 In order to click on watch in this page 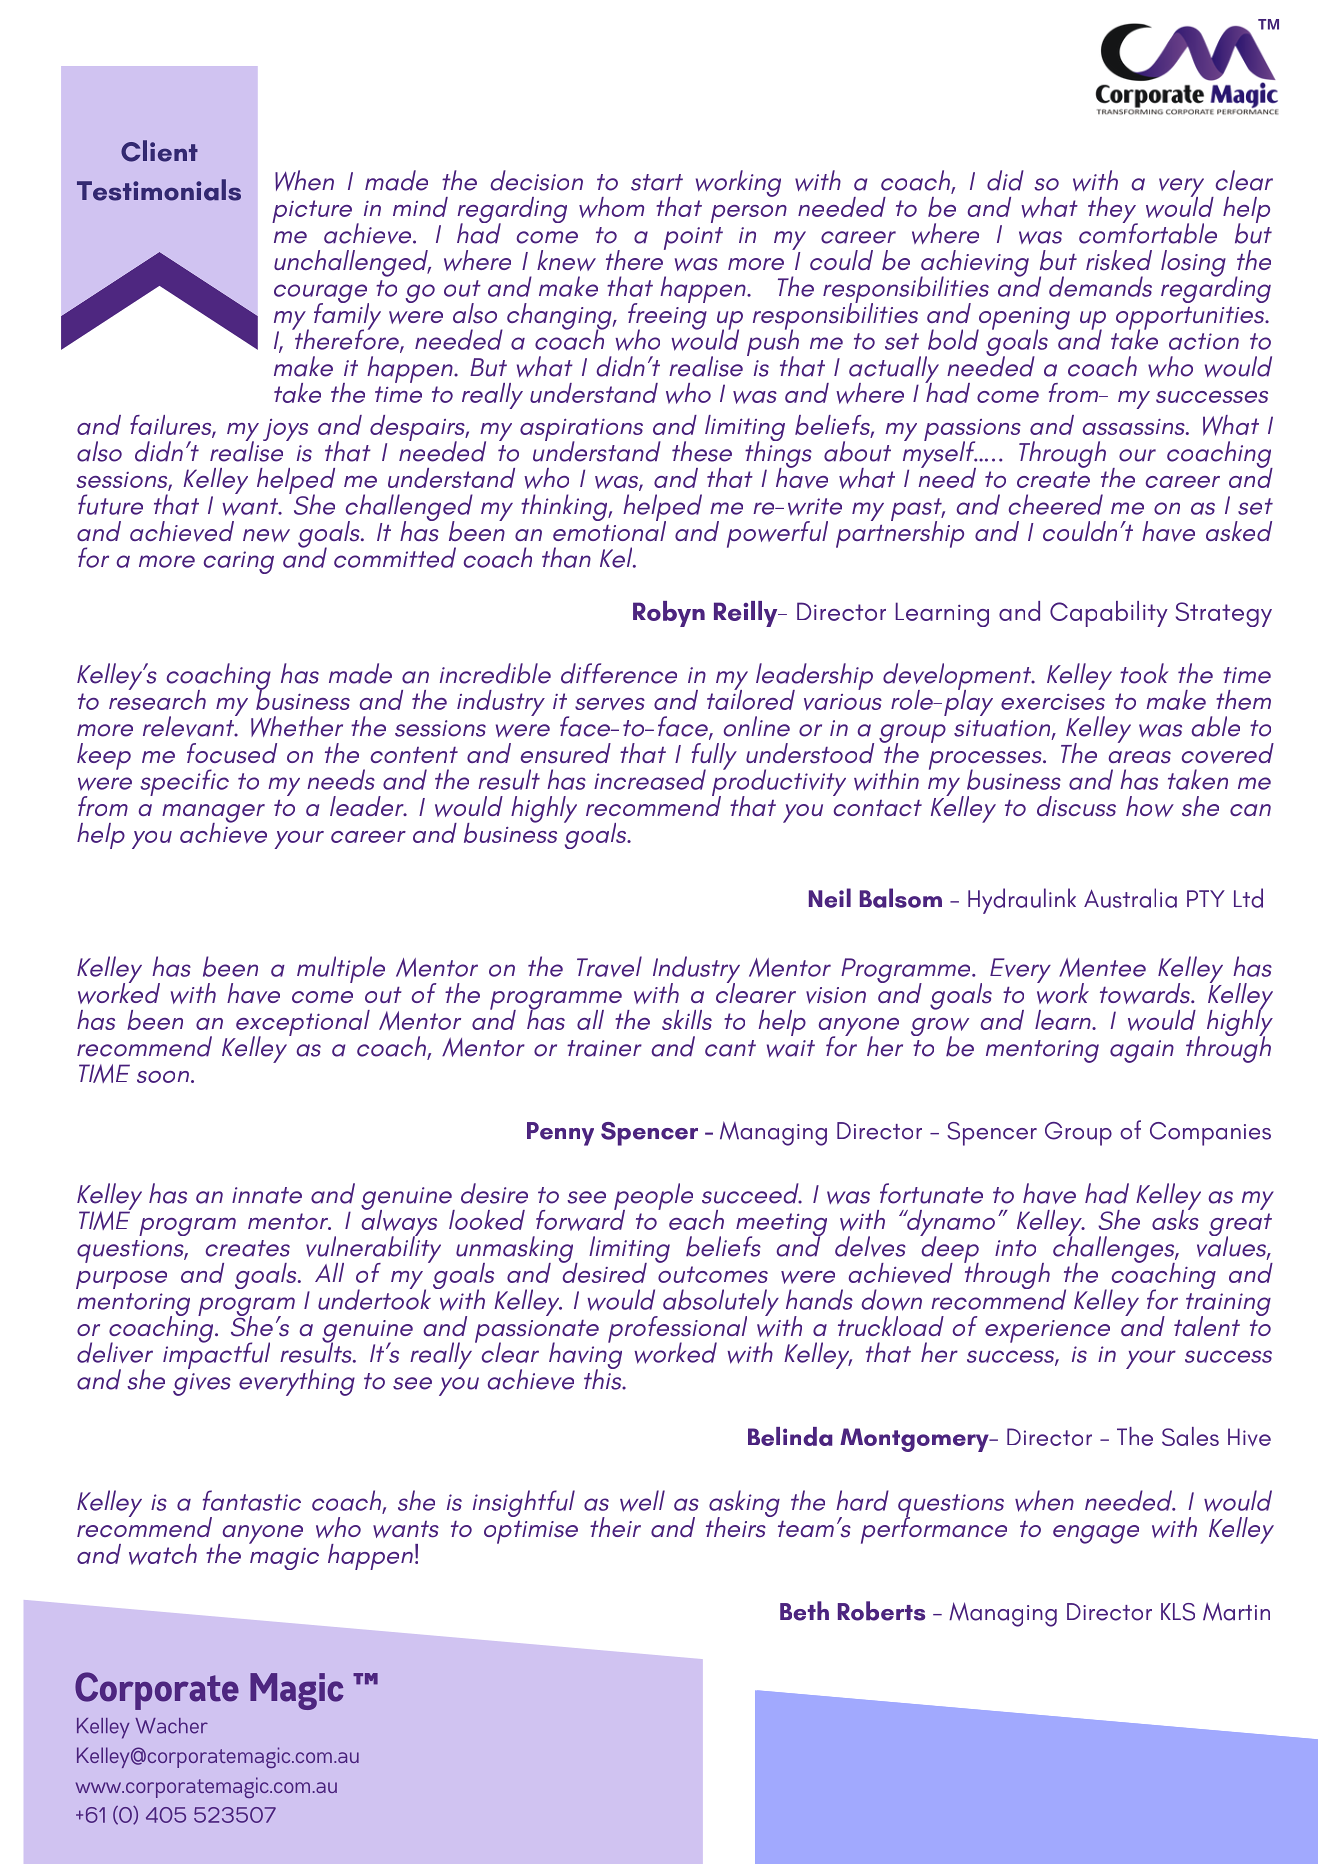, I will do `click(163, 1554)`.
